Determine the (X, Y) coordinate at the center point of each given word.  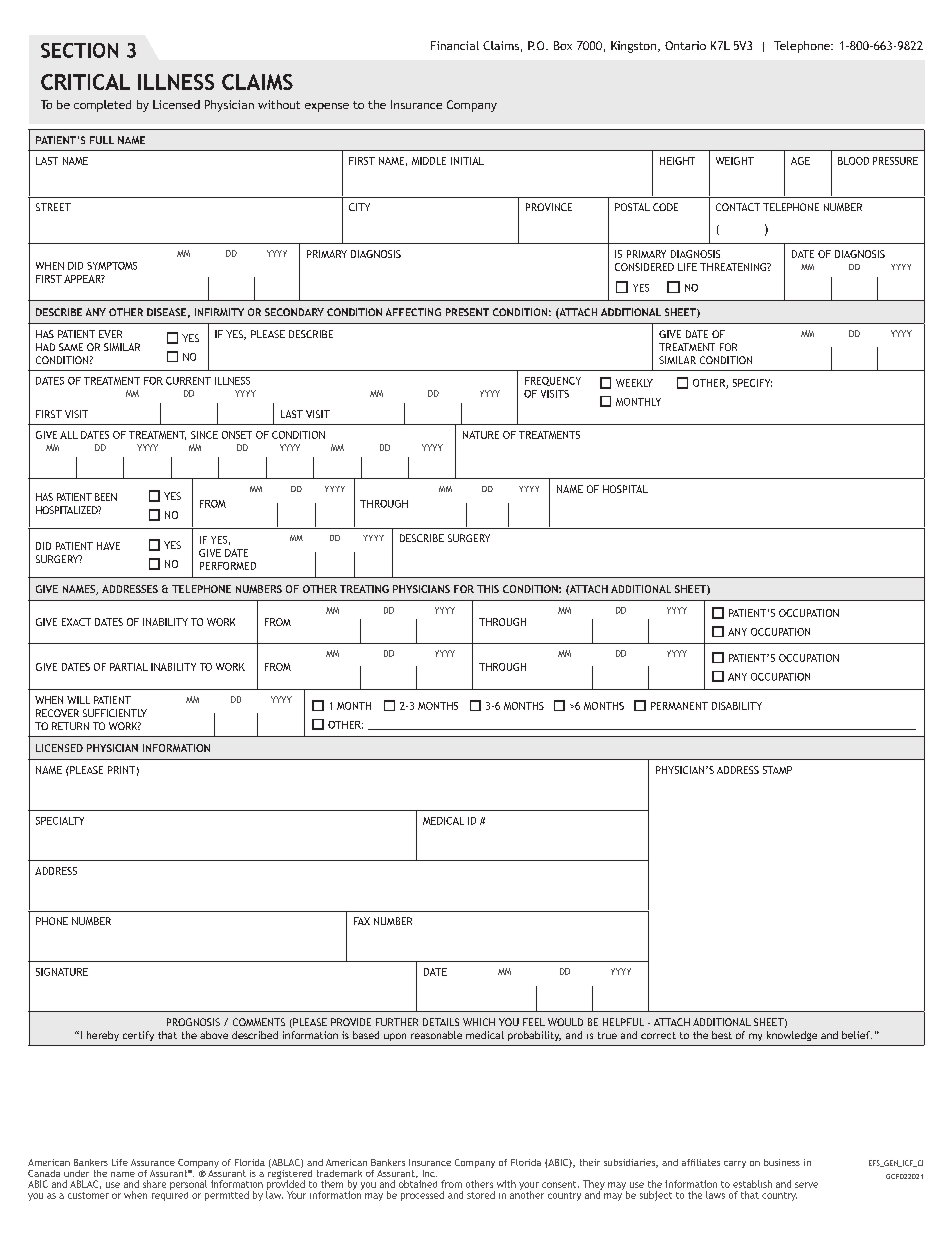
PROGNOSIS (193, 1022)
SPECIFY (752, 383)
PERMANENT (679, 706)
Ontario (685, 45)
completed (102, 106)
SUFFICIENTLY (115, 713)
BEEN (106, 497)
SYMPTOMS (112, 266)
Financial (455, 45)
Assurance (153, 1162)
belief (857, 1035)
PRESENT (467, 312)
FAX (362, 921)
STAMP (777, 770)
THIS (488, 589)
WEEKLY (634, 383)
